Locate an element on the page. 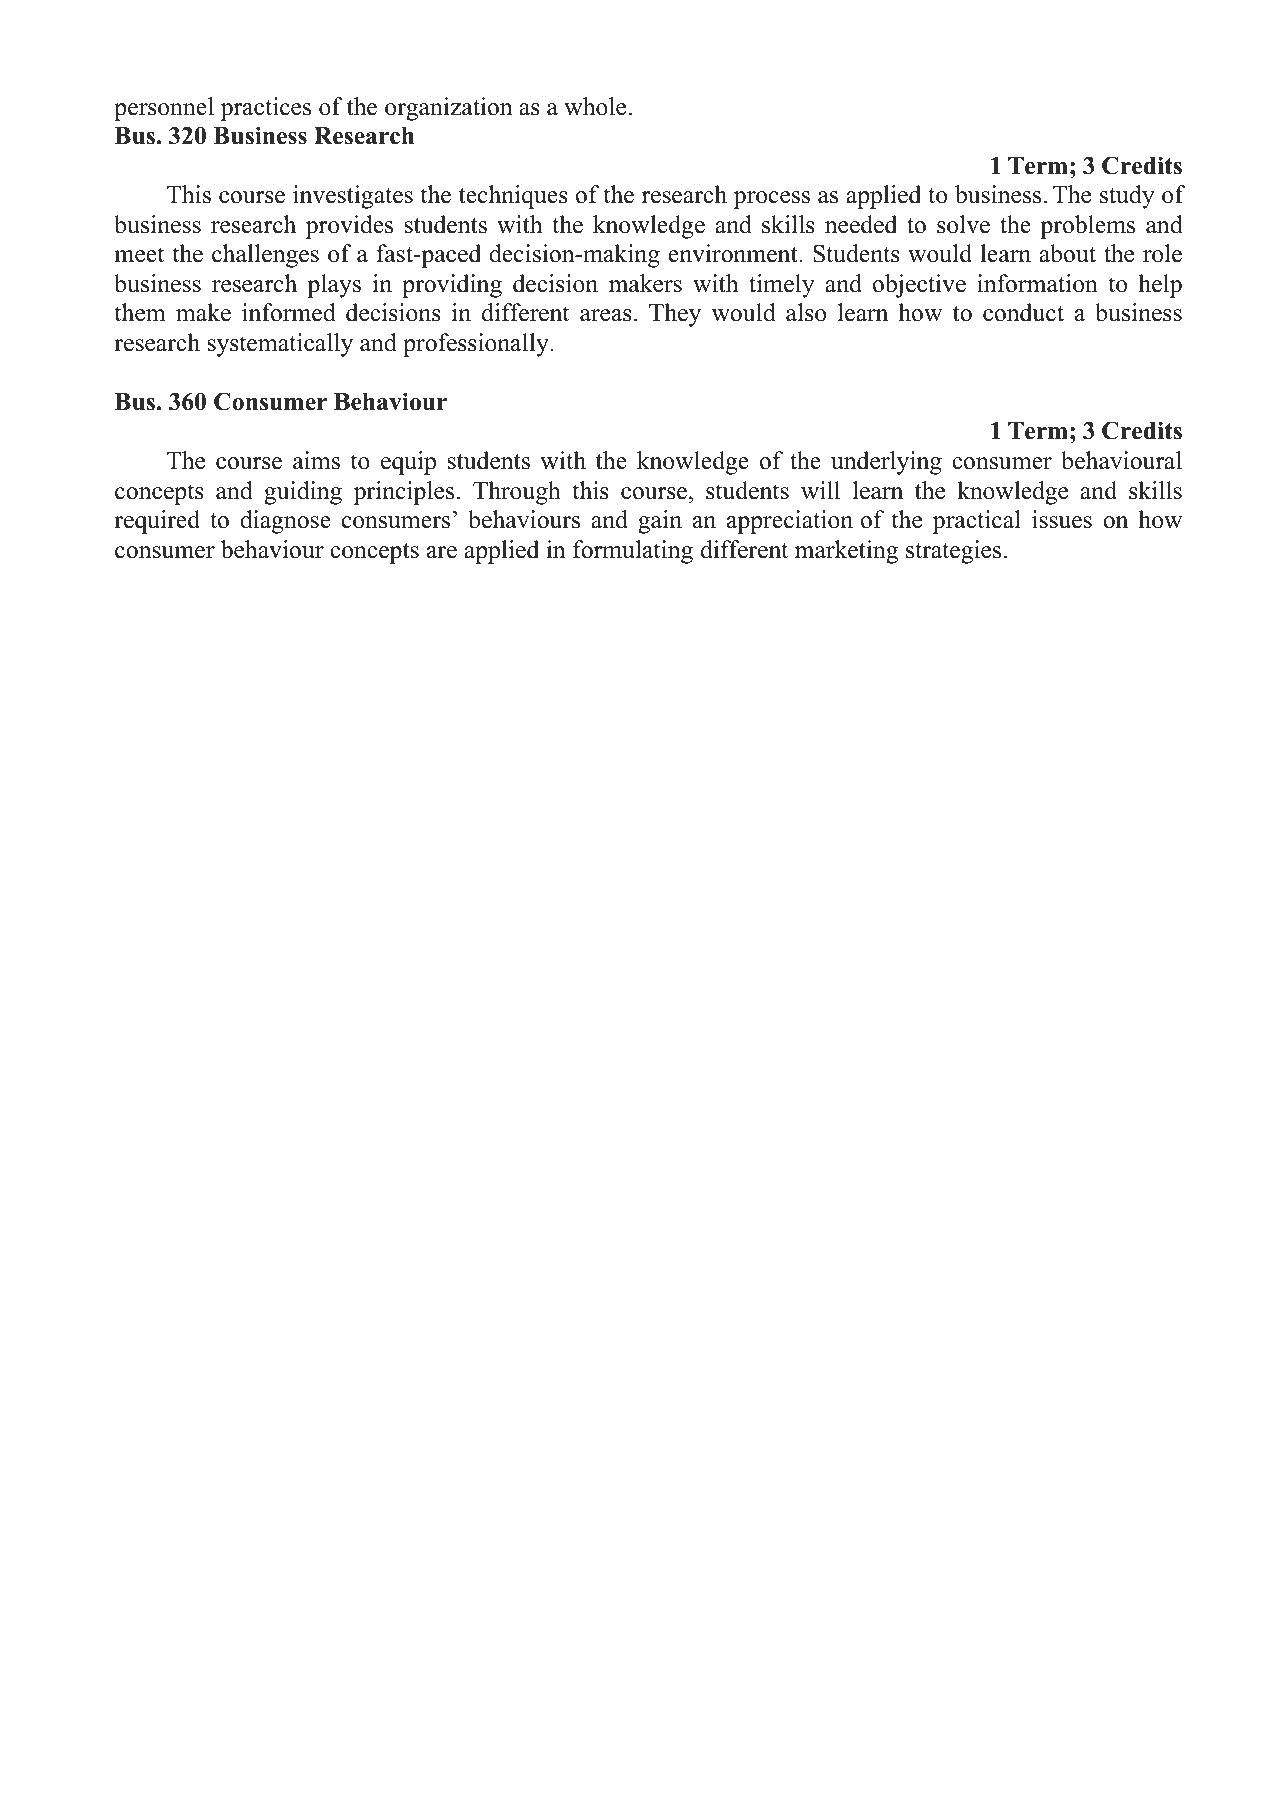 The height and width of the page is (1802, 1274). formulating is located at coordinates (633, 552).
